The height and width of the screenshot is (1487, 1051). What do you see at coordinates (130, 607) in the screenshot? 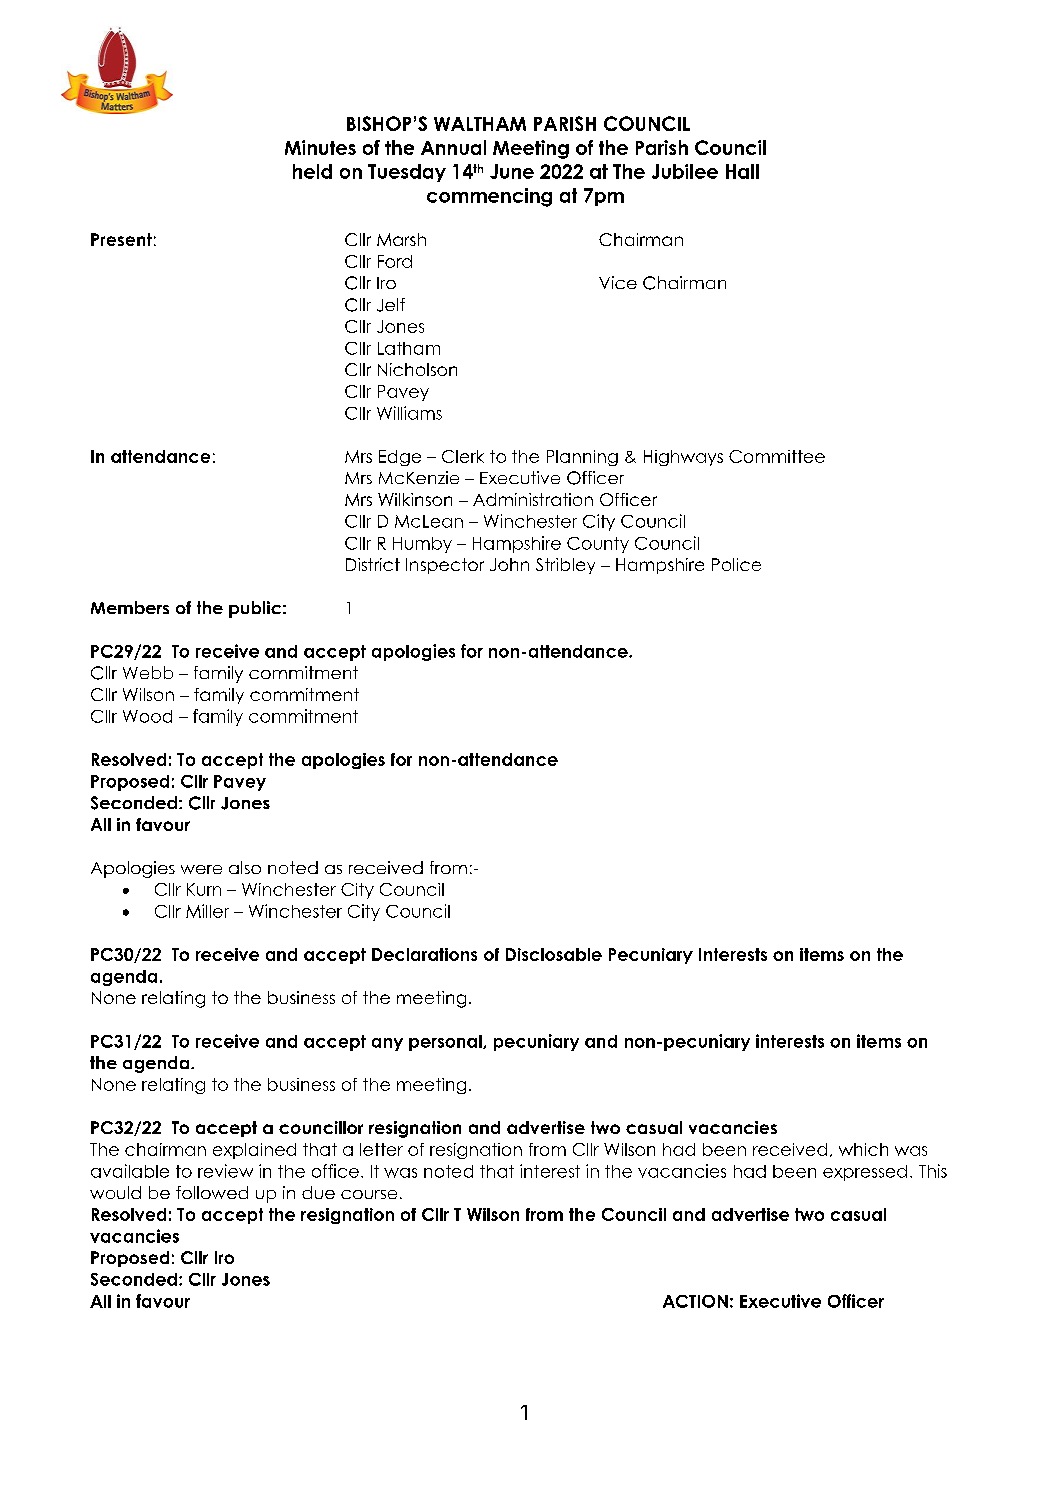
I see `Members` at bounding box center [130, 607].
